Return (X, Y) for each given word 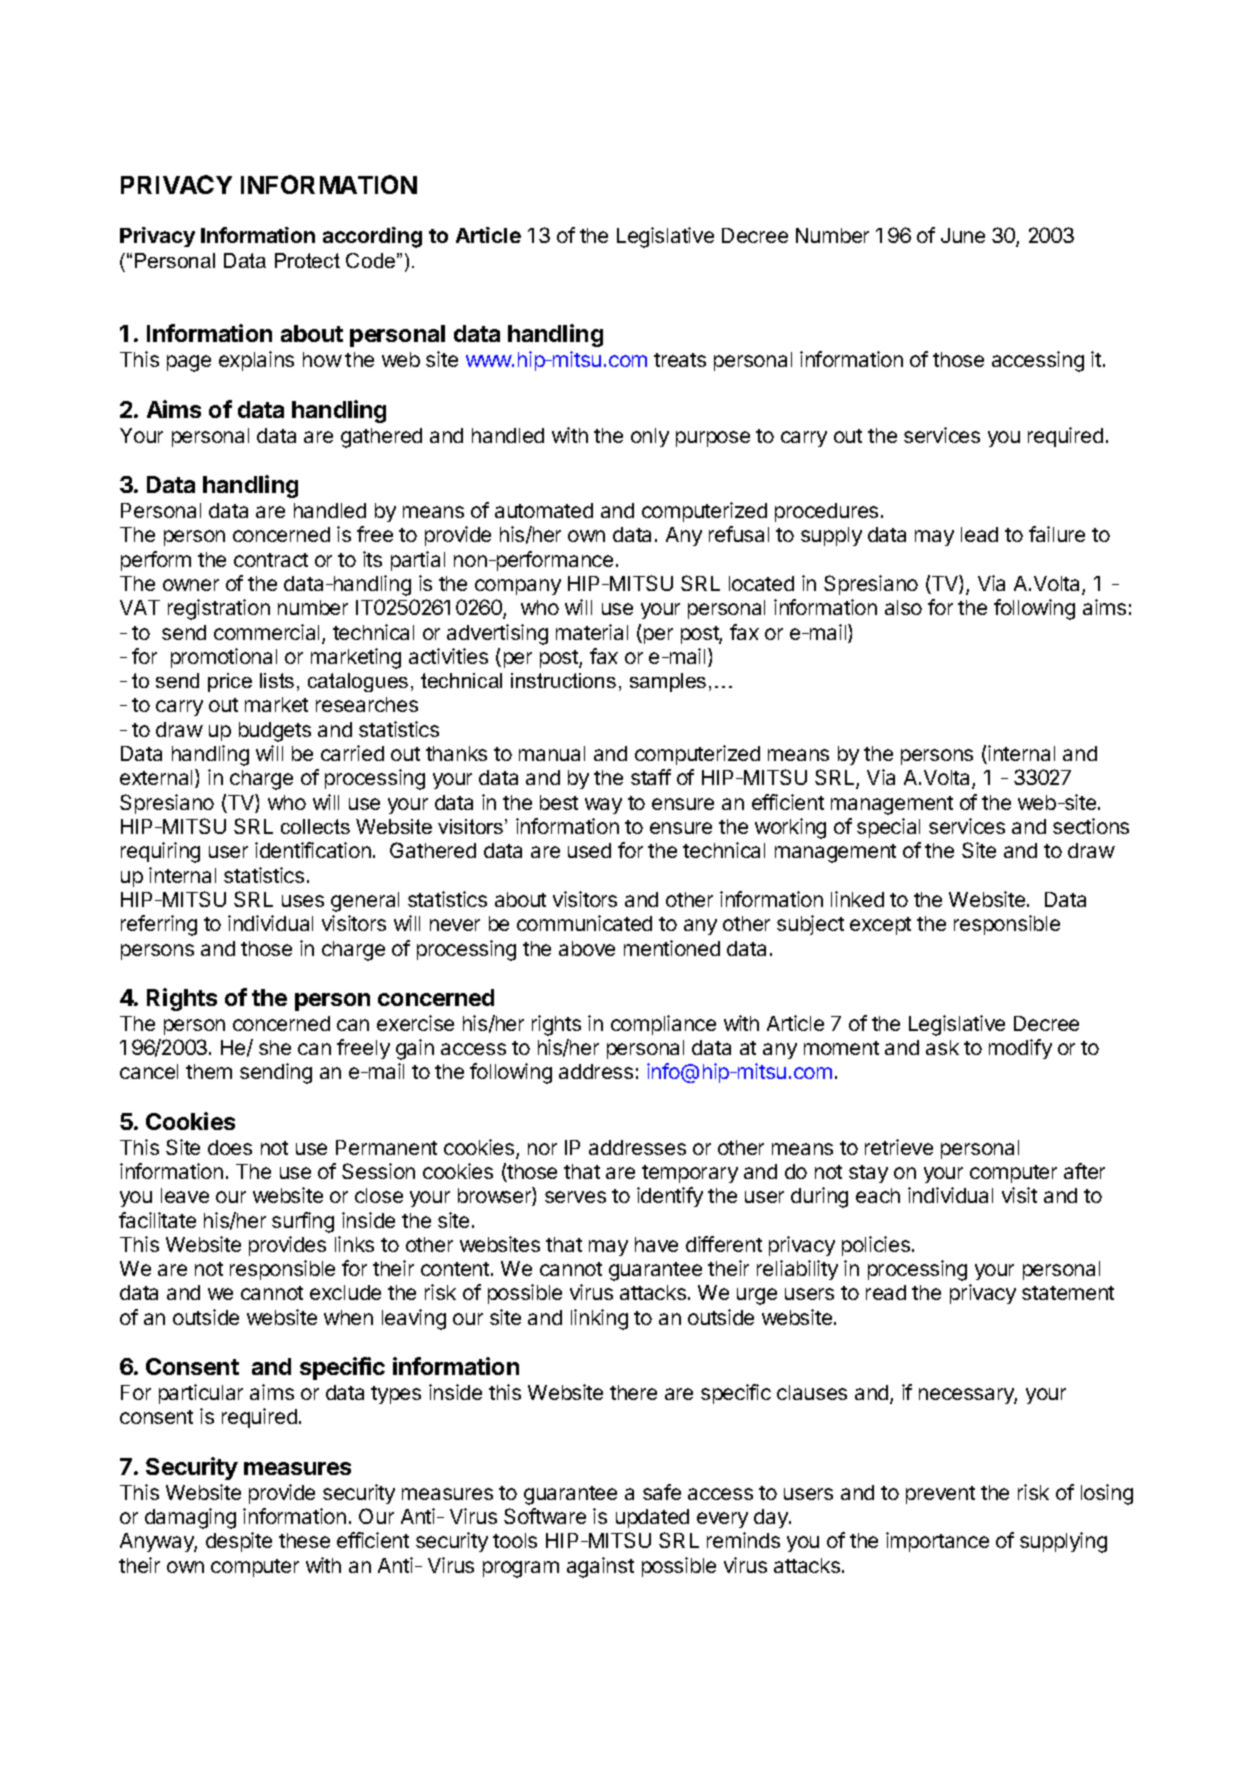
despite (239, 1542)
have (656, 1244)
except (880, 926)
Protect (307, 260)
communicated (584, 923)
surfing (303, 1222)
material (592, 632)
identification (313, 850)
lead (979, 534)
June (963, 235)
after (1084, 1171)
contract (271, 560)
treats (680, 360)
